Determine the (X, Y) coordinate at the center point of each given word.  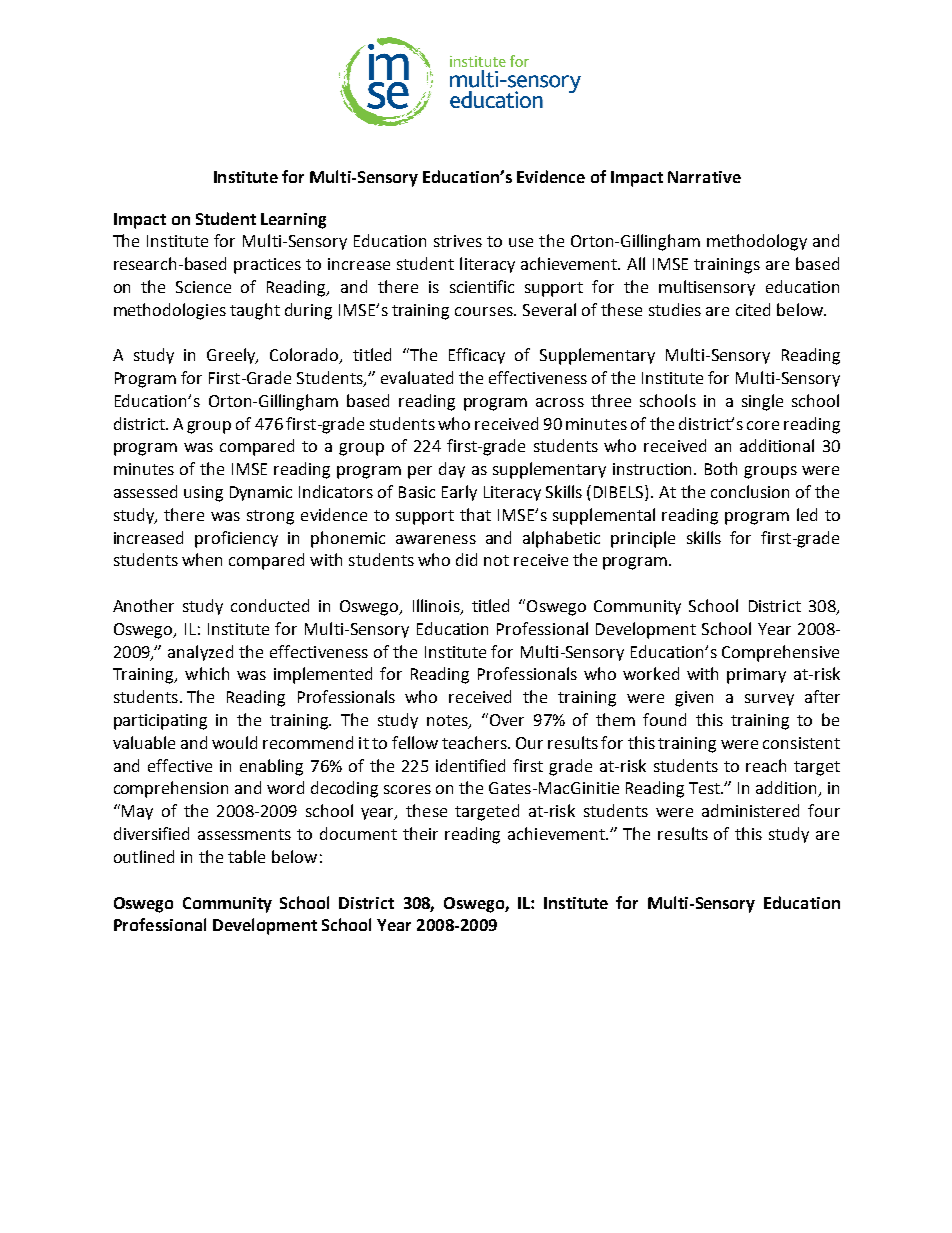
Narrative (704, 177)
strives (458, 241)
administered (750, 810)
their (420, 833)
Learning (293, 221)
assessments (244, 834)
